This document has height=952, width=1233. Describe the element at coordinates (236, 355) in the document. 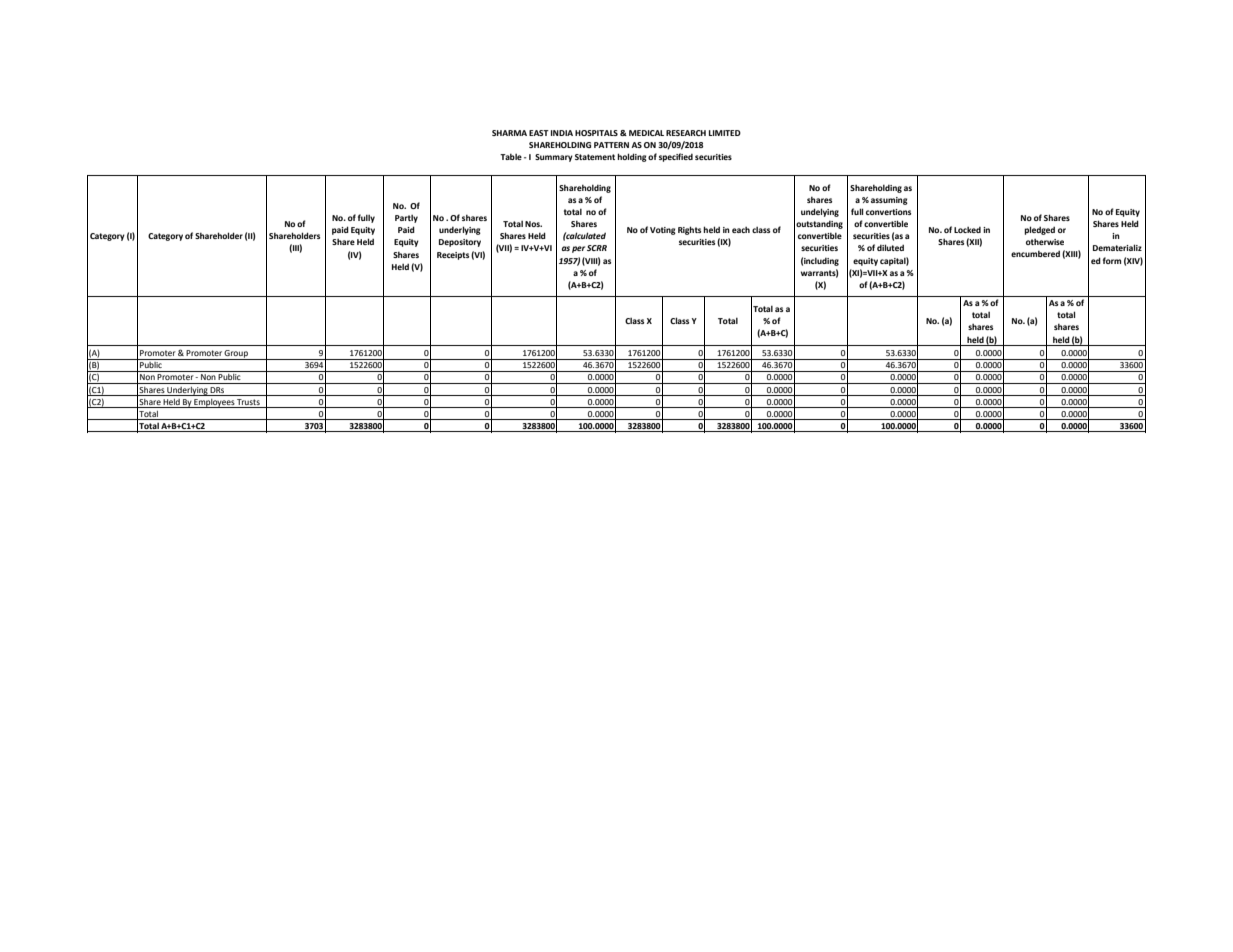

I see `Group` at that location.
